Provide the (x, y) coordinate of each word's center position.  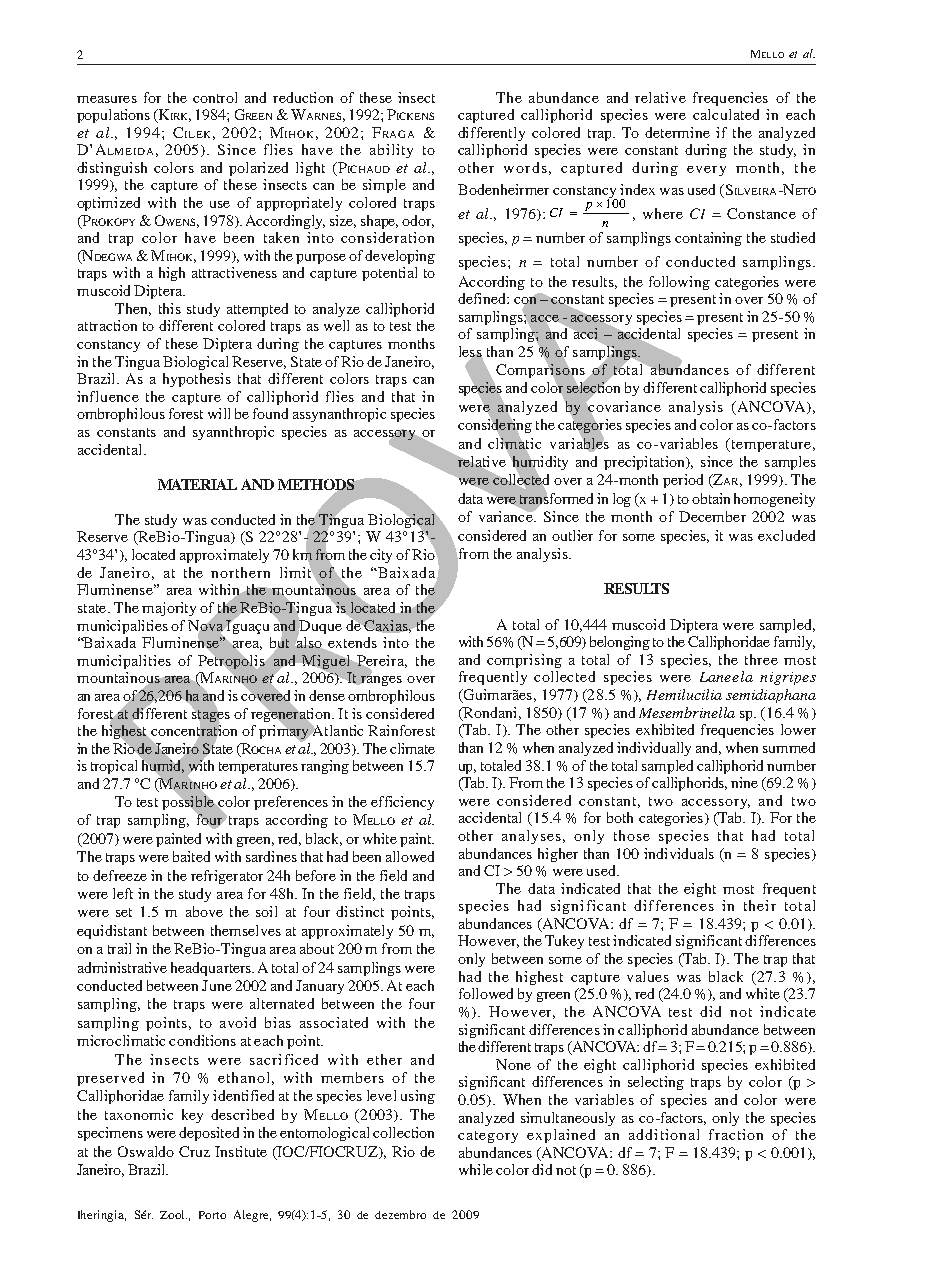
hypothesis (197, 380)
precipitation (646, 463)
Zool (173, 1214)
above (204, 911)
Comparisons (541, 371)
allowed (410, 856)
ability (391, 151)
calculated (726, 114)
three (761, 659)
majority (169, 609)
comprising (524, 661)
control (215, 97)
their (760, 905)
